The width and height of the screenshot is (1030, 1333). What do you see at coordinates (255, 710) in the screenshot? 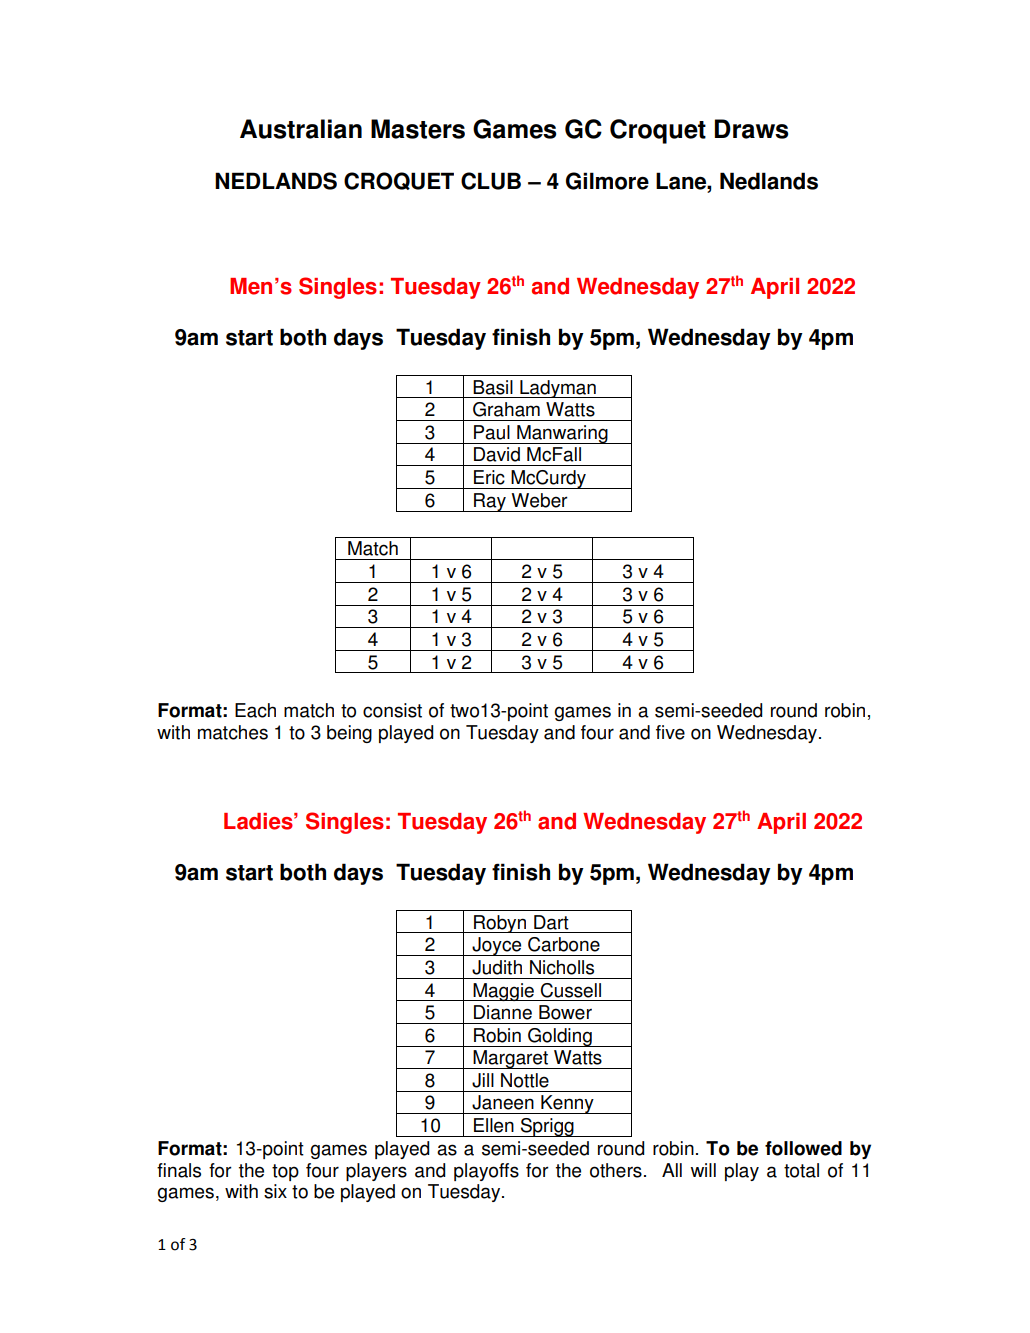
I see `Each` at bounding box center [255, 710].
